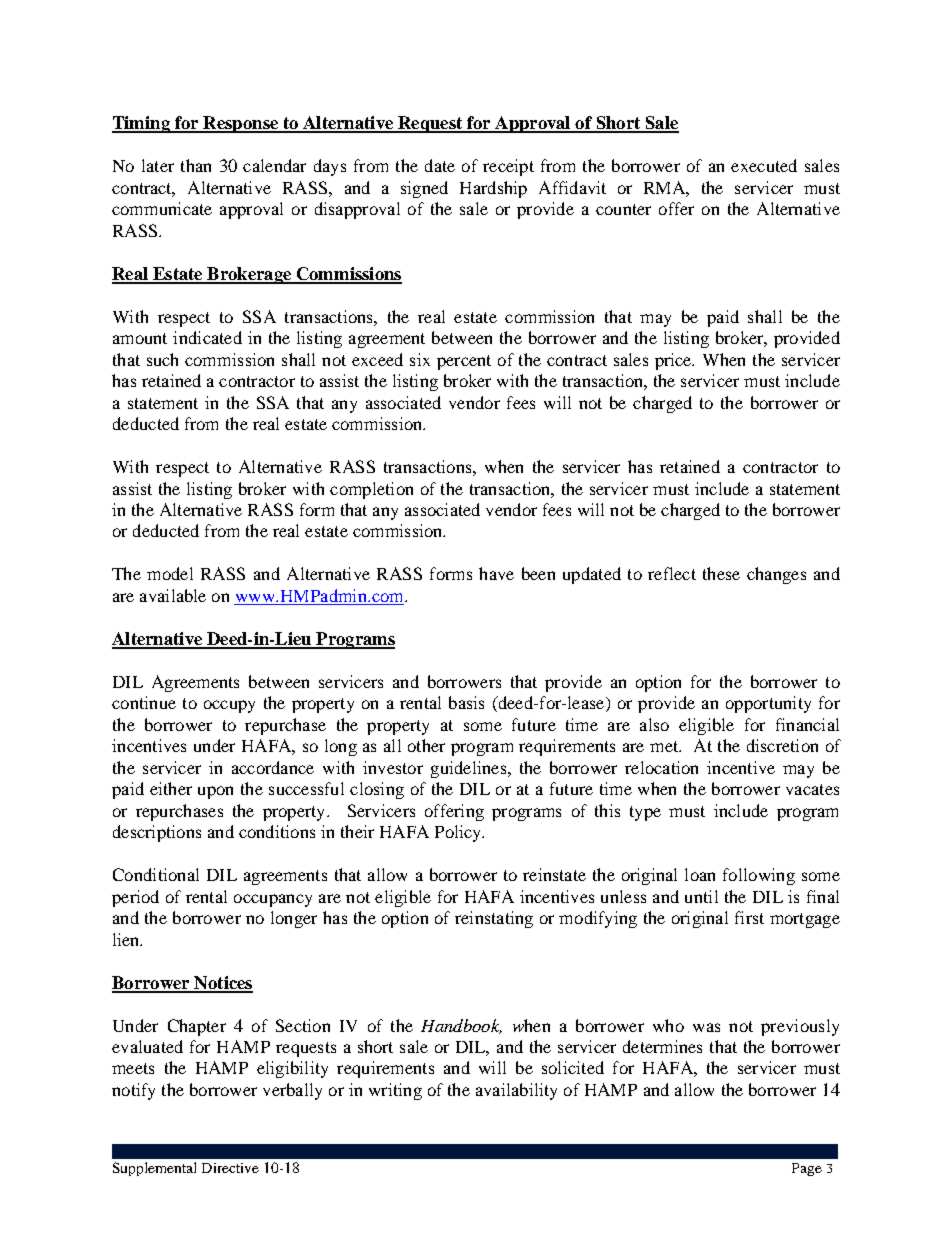 This screenshot has height=1233, width=952. I want to click on than, so click(196, 165).
